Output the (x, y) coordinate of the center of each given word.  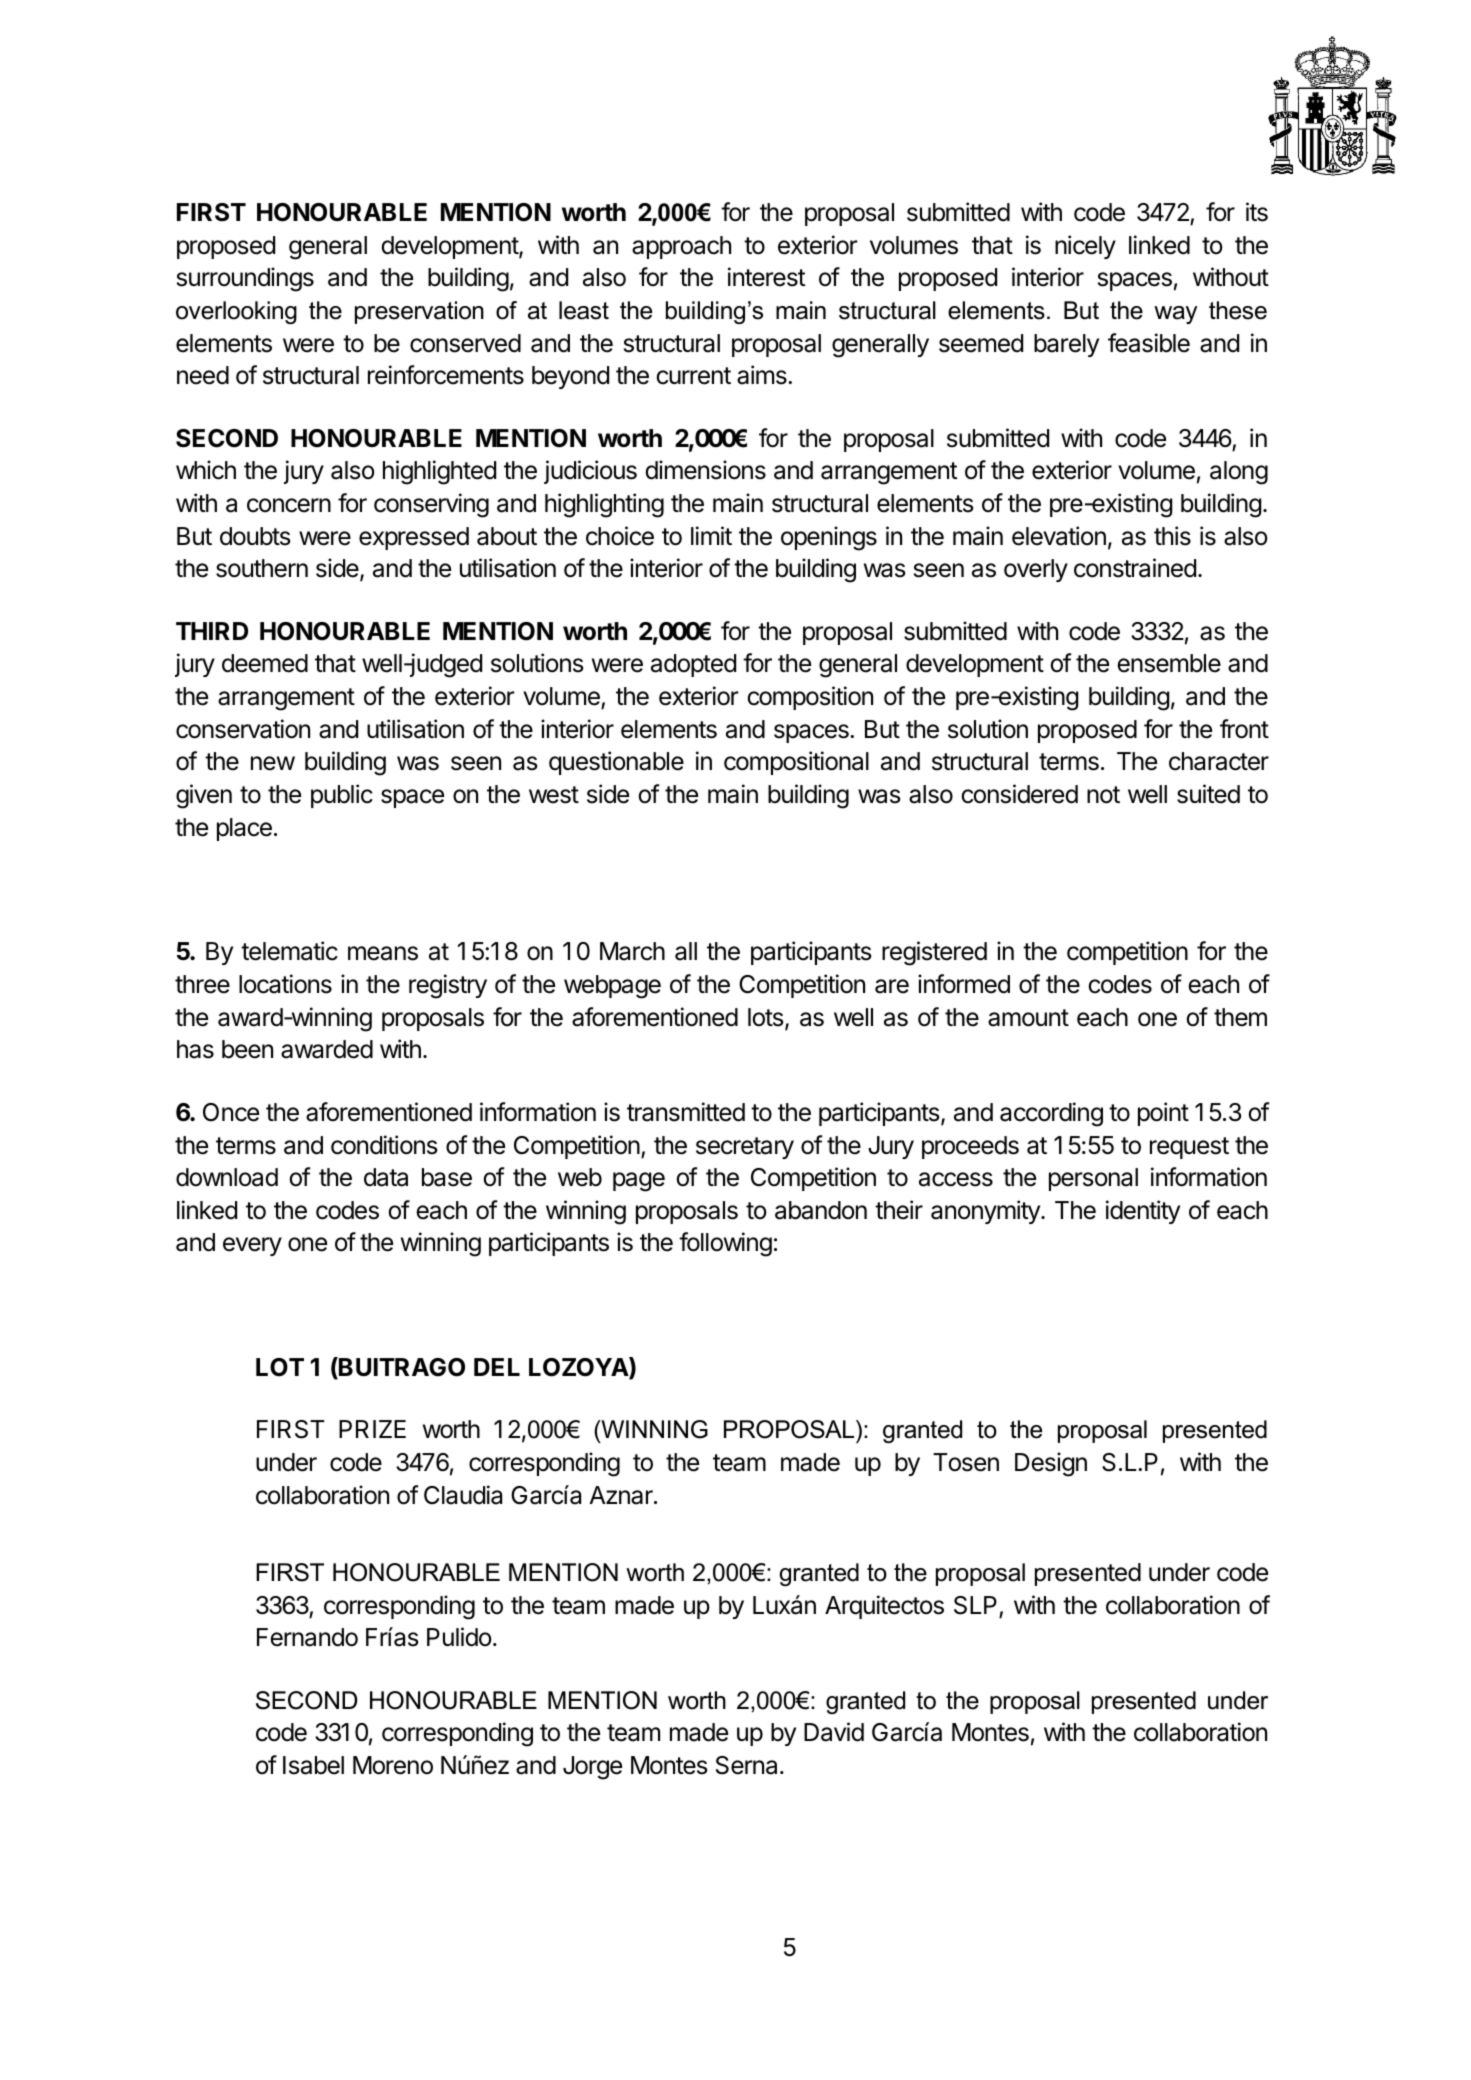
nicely (1085, 247)
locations (285, 984)
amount (1028, 1018)
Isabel (313, 1765)
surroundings (245, 279)
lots (765, 1017)
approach (681, 247)
